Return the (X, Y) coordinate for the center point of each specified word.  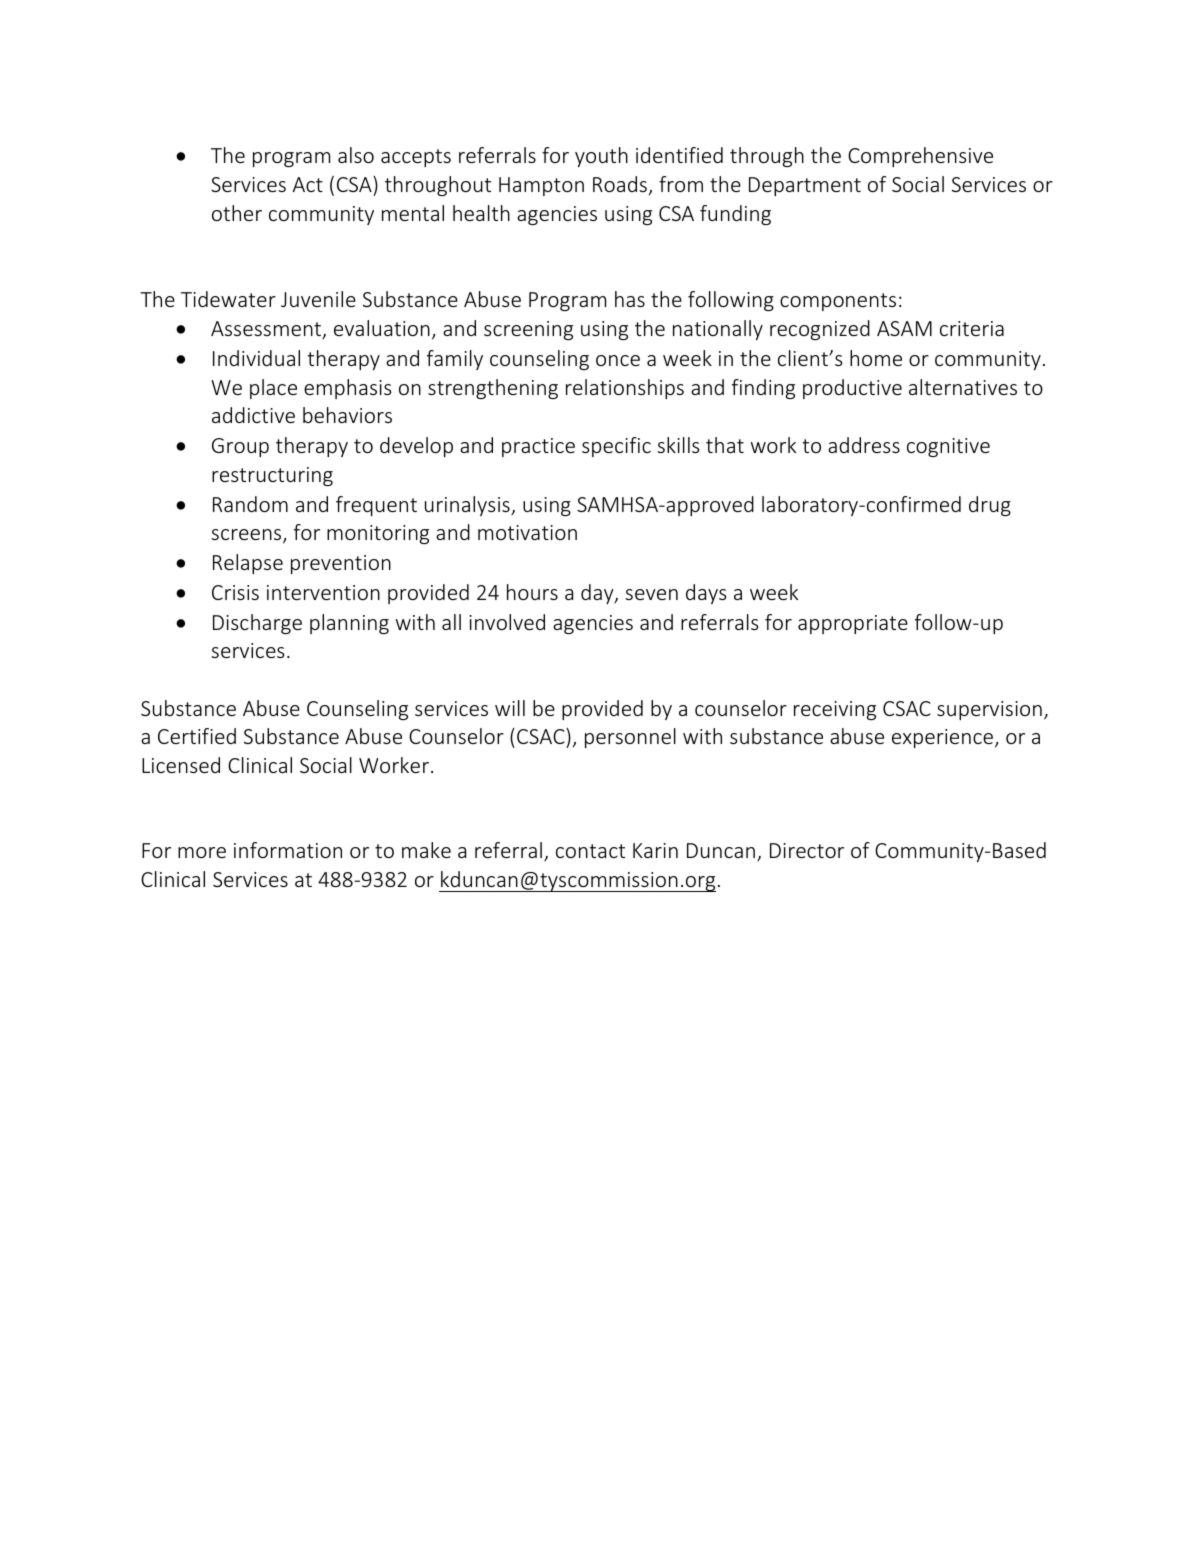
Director (807, 850)
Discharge (257, 624)
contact (590, 851)
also (356, 155)
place (273, 389)
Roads (620, 184)
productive (852, 389)
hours (532, 592)
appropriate (853, 624)
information (288, 850)
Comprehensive (920, 157)
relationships (625, 389)
